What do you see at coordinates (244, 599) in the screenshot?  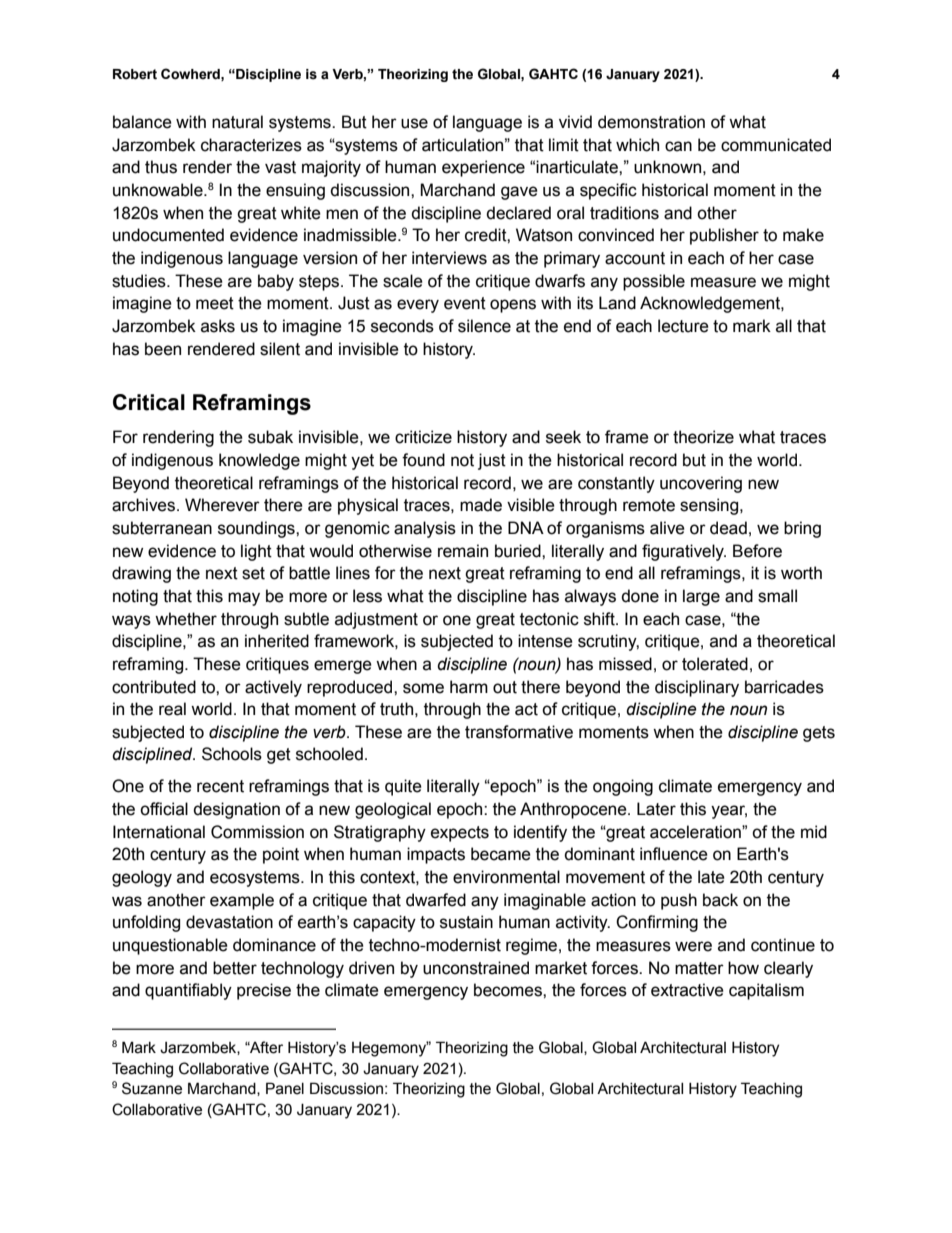 I see `may` at bounding box center [244, 599].
